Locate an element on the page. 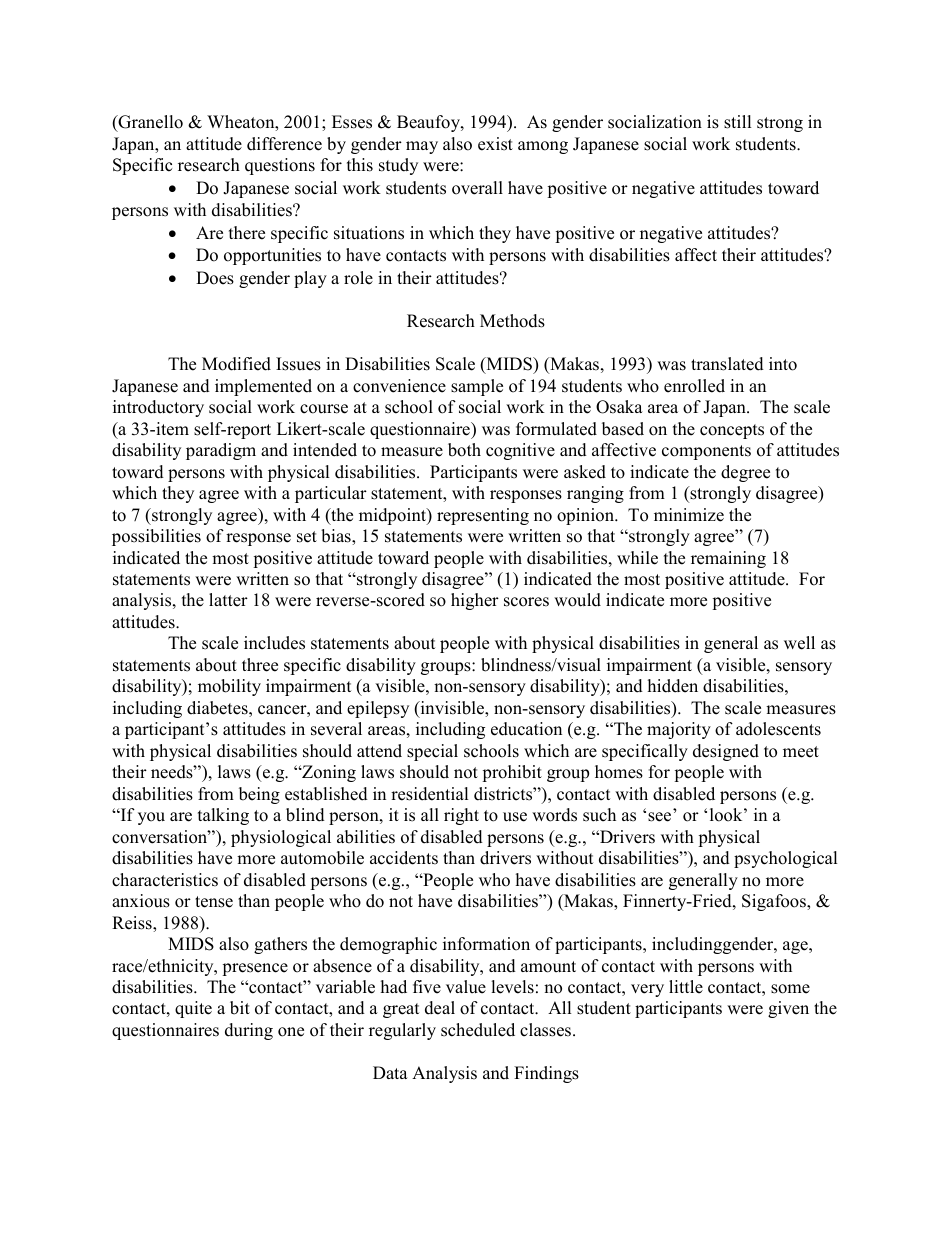 The height and width of the page is (1233, 952). scheduled is located at coordinates (478, 1030).
